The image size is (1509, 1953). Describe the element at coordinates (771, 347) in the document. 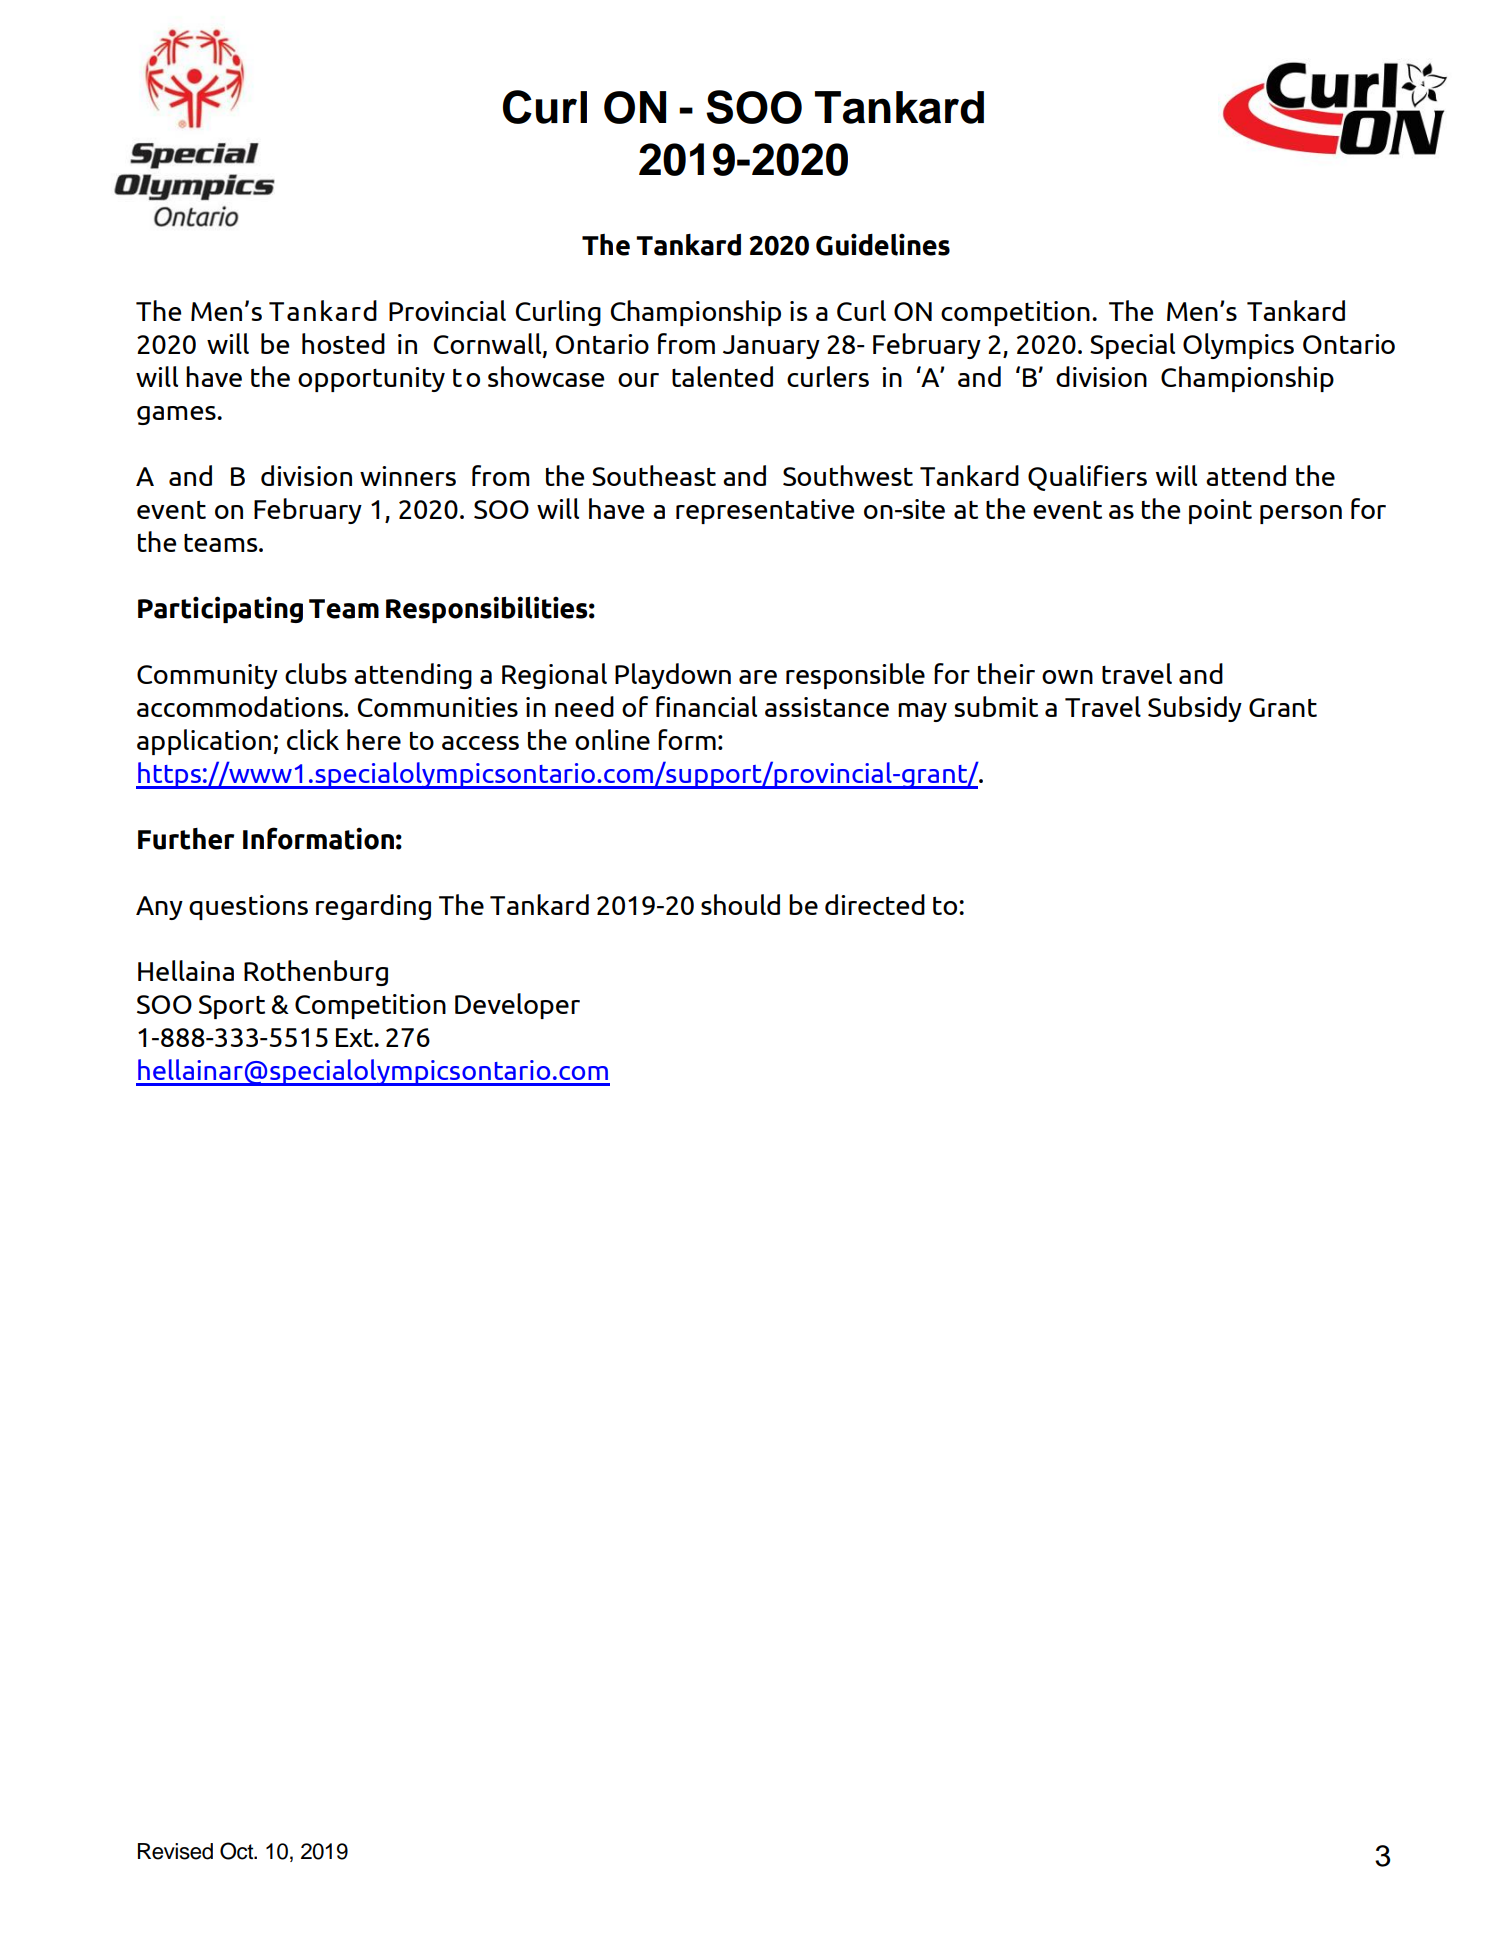

I see `January` at that location.
